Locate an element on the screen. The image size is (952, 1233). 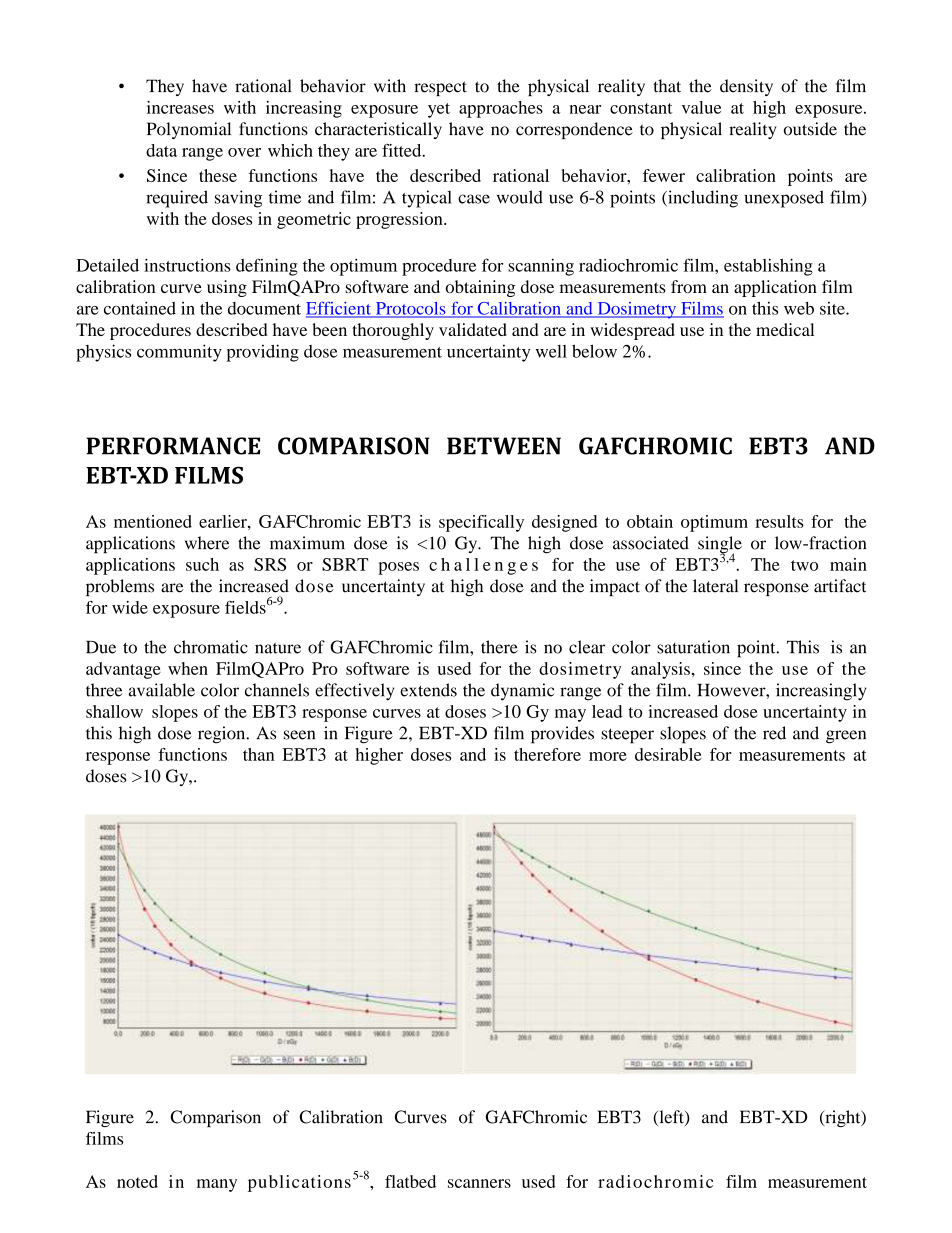
than is located at coordinates (258, 754).
